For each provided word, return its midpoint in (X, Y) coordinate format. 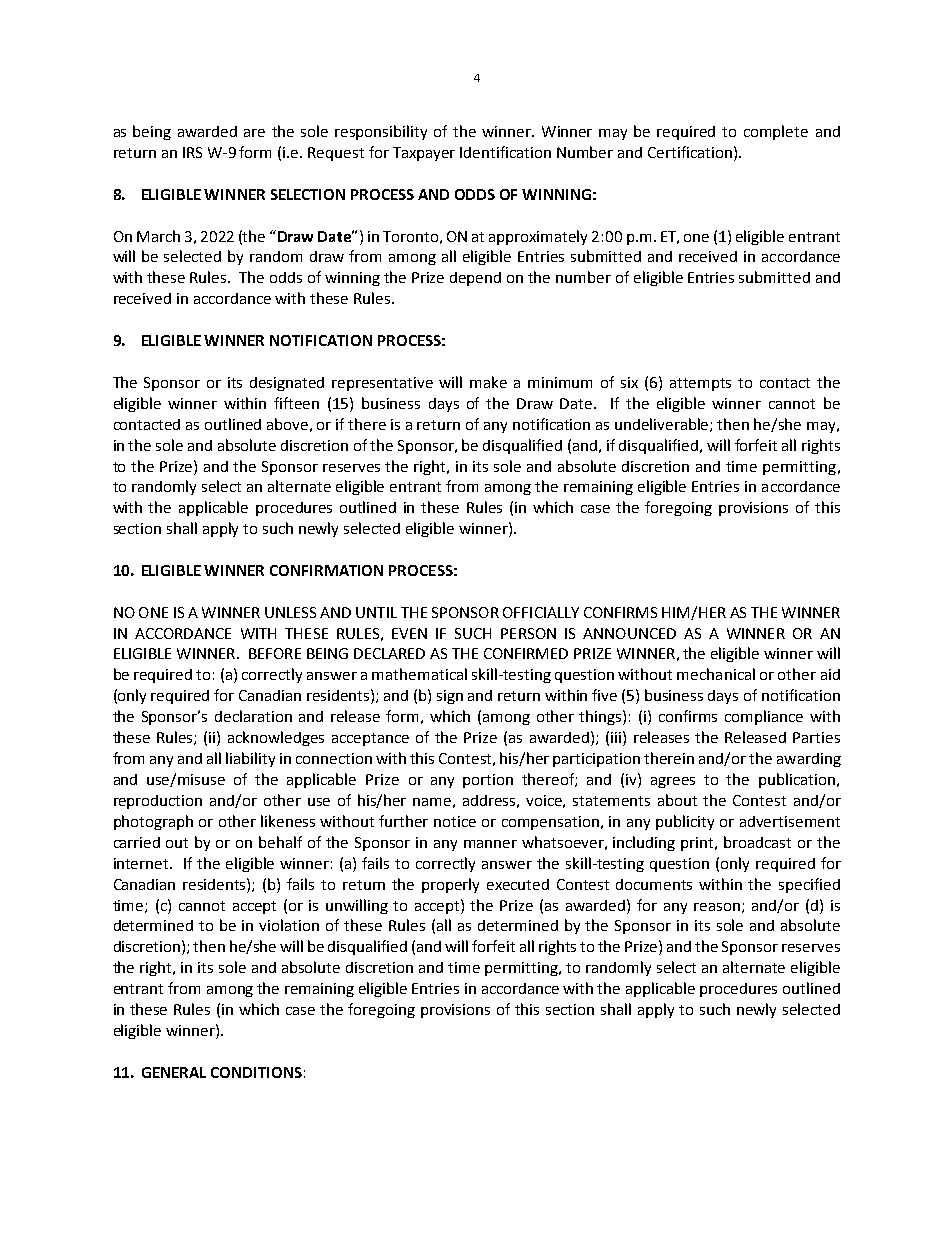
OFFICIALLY (541, 612)
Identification (505, 152)
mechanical (716, 674)
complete (776, 132)
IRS (192, 152)
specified (809, 885)
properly (450, 885)
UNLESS (290, 612)
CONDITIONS (256, 1072)
